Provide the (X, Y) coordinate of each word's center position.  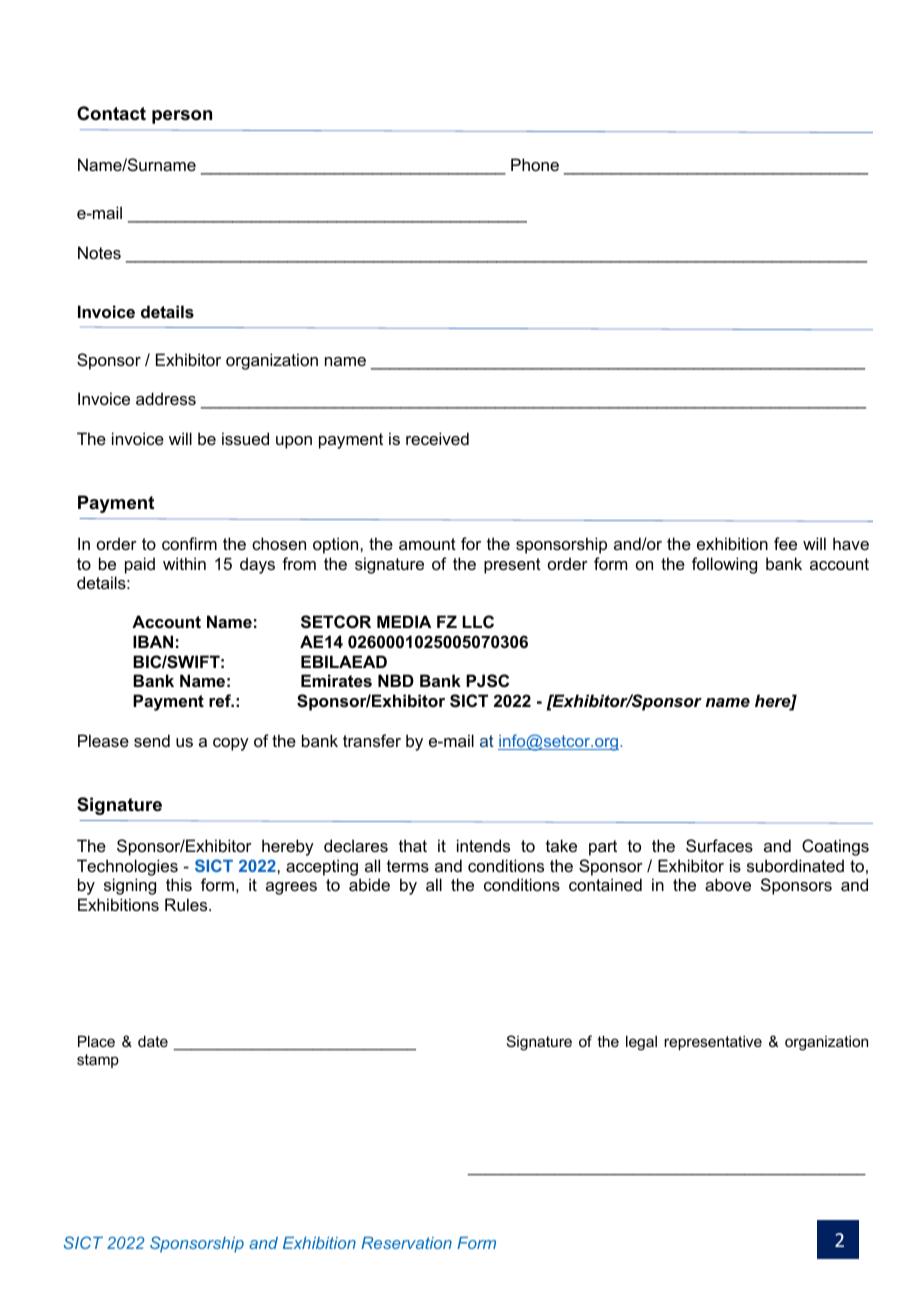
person (182, 117)
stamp (98, 1061)
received (437, 438)
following (724, 565)
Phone (535, 164)
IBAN (153, 641)
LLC (478, 621)
